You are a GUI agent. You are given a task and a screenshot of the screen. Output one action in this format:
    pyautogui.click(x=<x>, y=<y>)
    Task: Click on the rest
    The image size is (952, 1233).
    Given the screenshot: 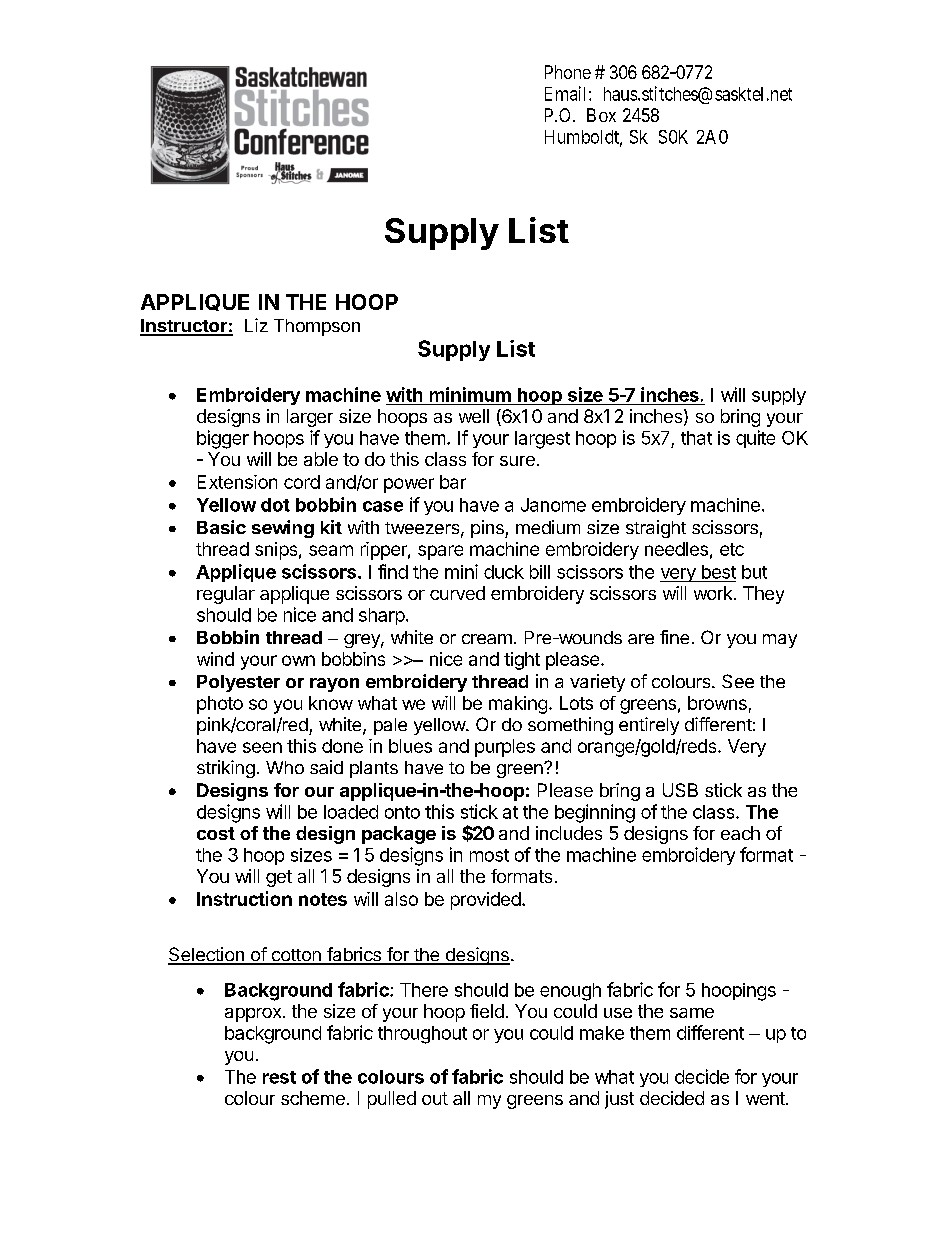 What is the action you would take?
    pyautogui.click(x=279, y=1077)
